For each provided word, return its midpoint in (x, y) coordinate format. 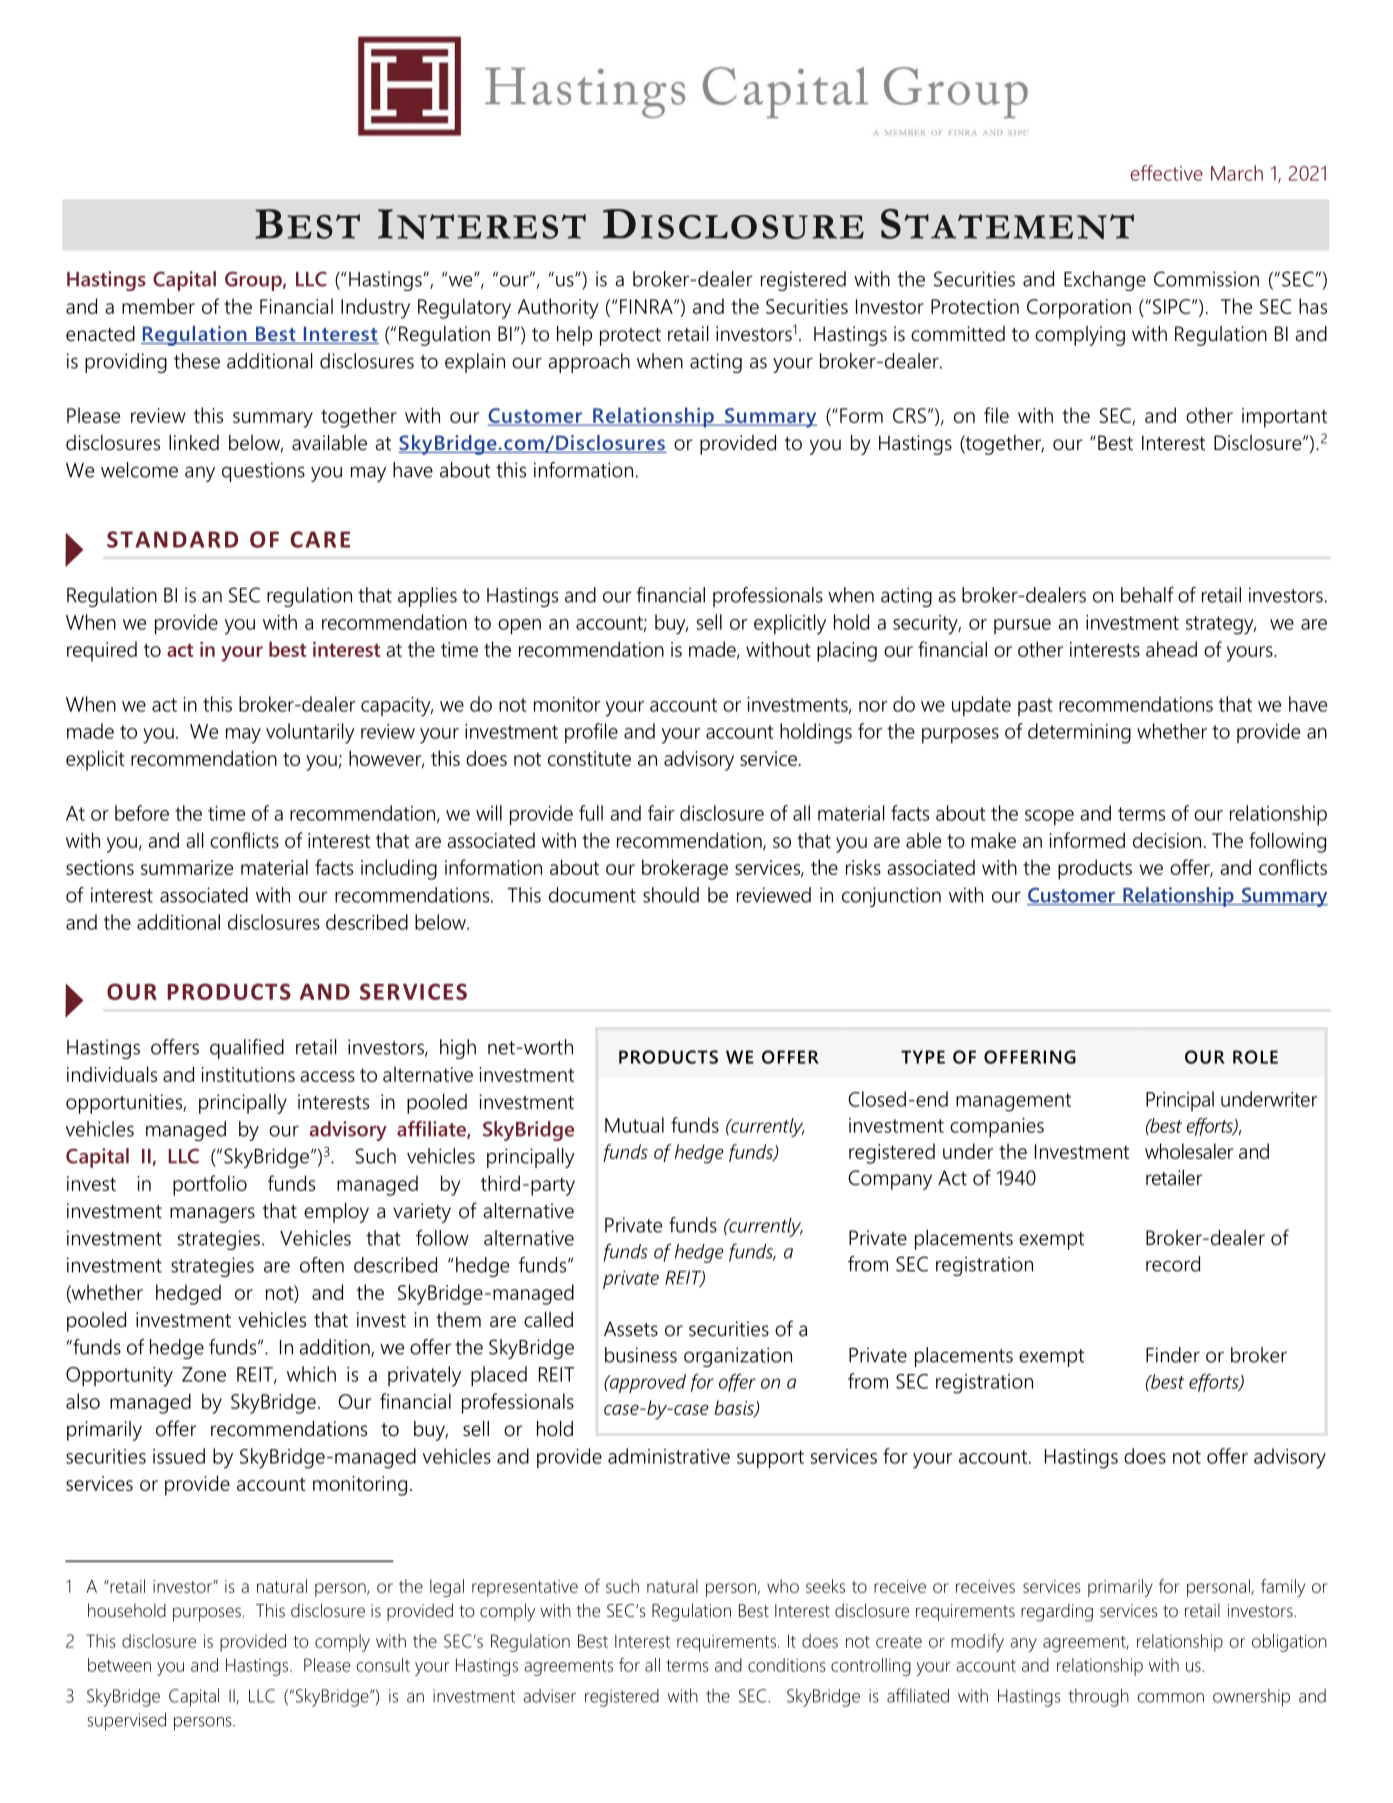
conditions (787, 1665)
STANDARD (172, 539)
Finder (1173, 1355)
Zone (204, 1374)
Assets (631, 1329)
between (119, 1665)
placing (847, 651)
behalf (1147, 595)
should (671, 895)
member (158, 306)
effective (1166, 173)
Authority (558, 308)
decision (1167, 840)
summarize (187, 867)
